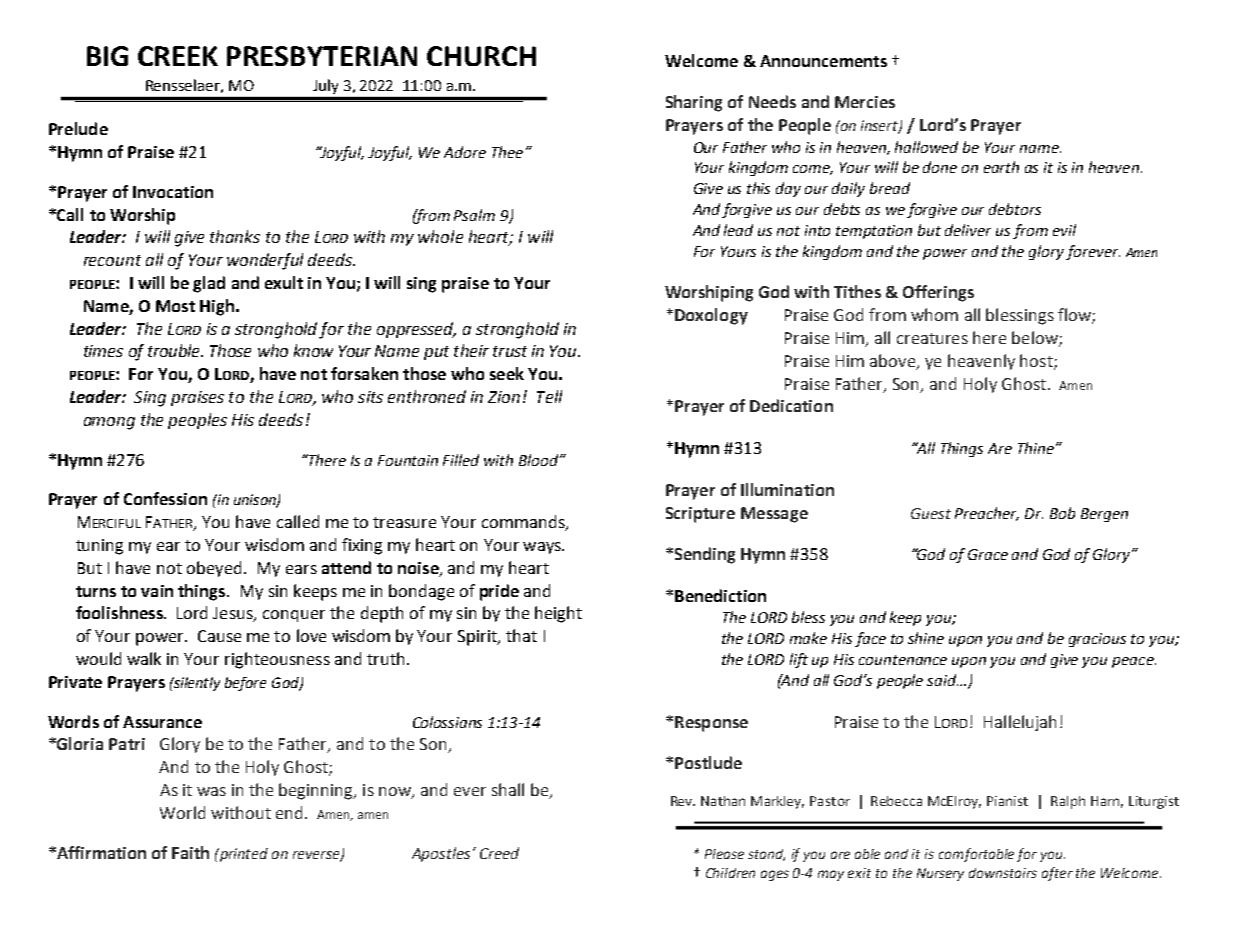 This document has height=952, width=1233. What do you see at coordinates (694, 103) in the document?
I see `Sharing` at bounding box center [694, 103].
